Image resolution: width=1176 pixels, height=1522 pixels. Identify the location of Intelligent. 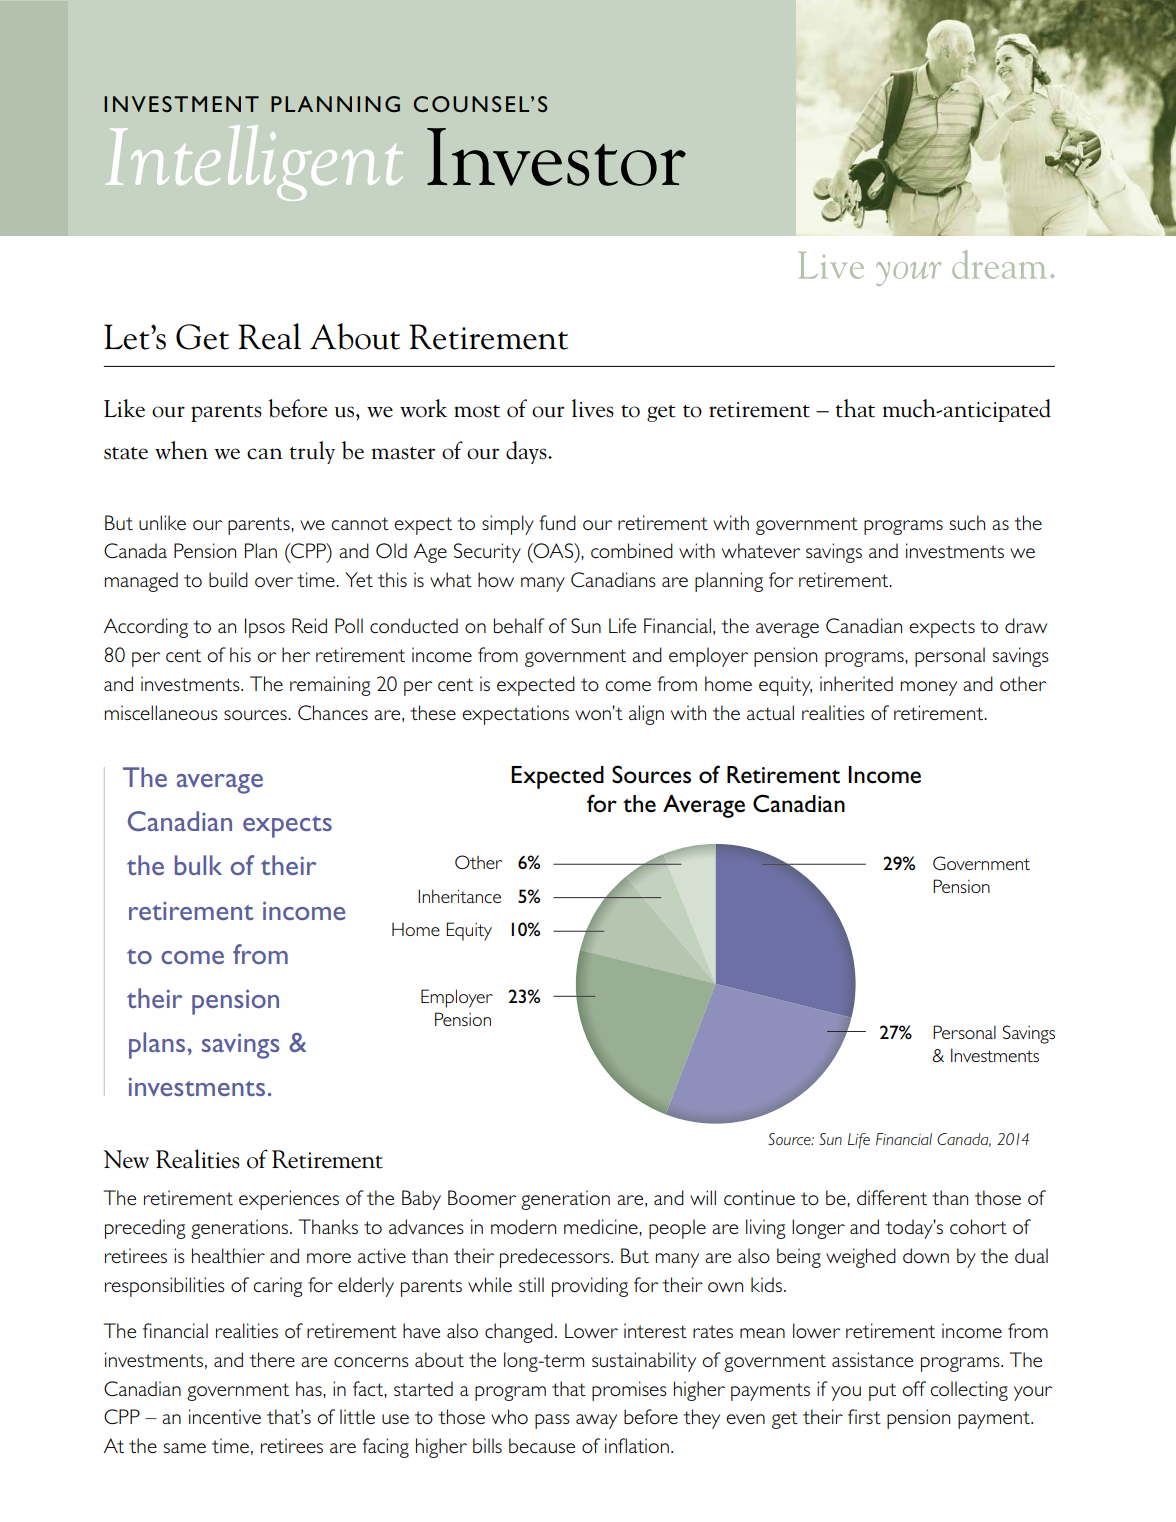
(254, 163).
